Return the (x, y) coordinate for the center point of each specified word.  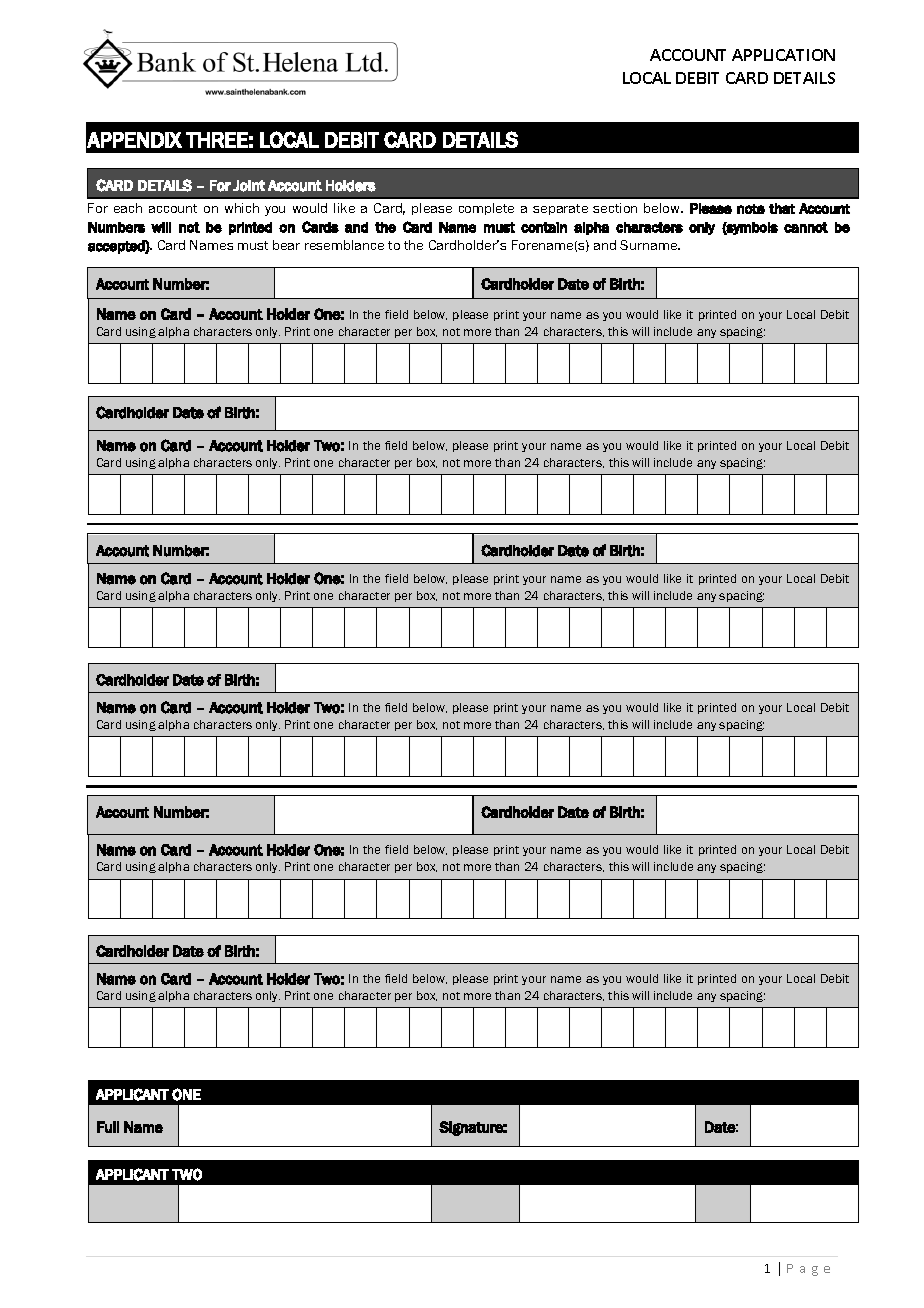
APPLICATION (783, 55)
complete (486, 209)
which (242, 208)
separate (560, 209)
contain (544, 227)
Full (108, 1127)
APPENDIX (134, 140)
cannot (806, 227)
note (751, 209)
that (782, 208)
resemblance (344, 245)
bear (286, 245)
